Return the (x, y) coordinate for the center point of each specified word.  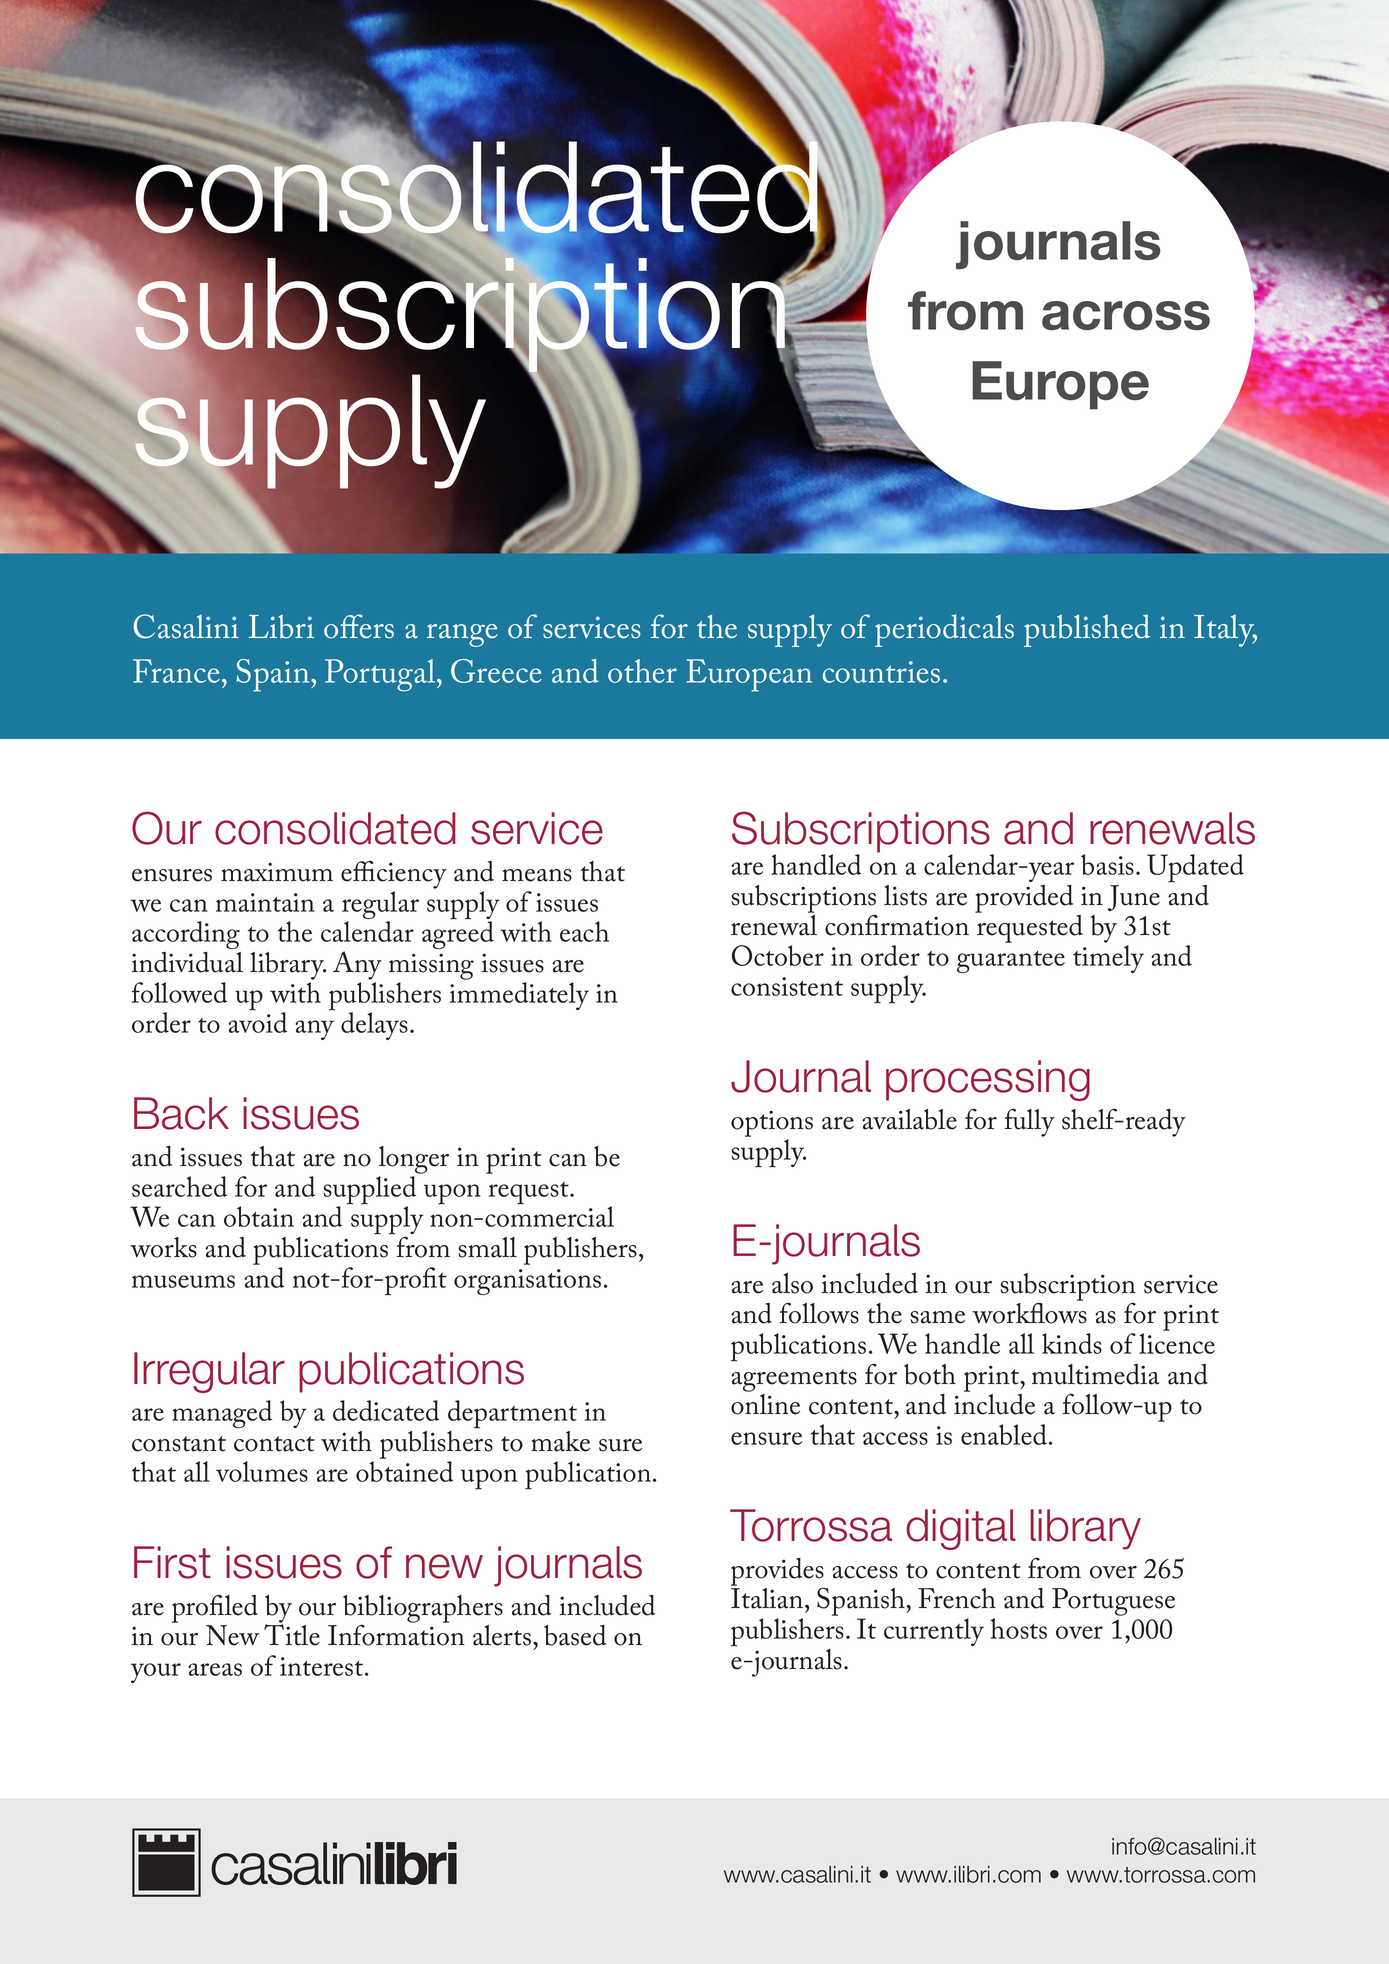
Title (292, 1634)
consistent (787, 986)
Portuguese (1113, 1602)
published (1087, 630)
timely (1108, 959)
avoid (257, 1021)
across (1126, 315)
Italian (768, 1598)
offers (359, 626)
